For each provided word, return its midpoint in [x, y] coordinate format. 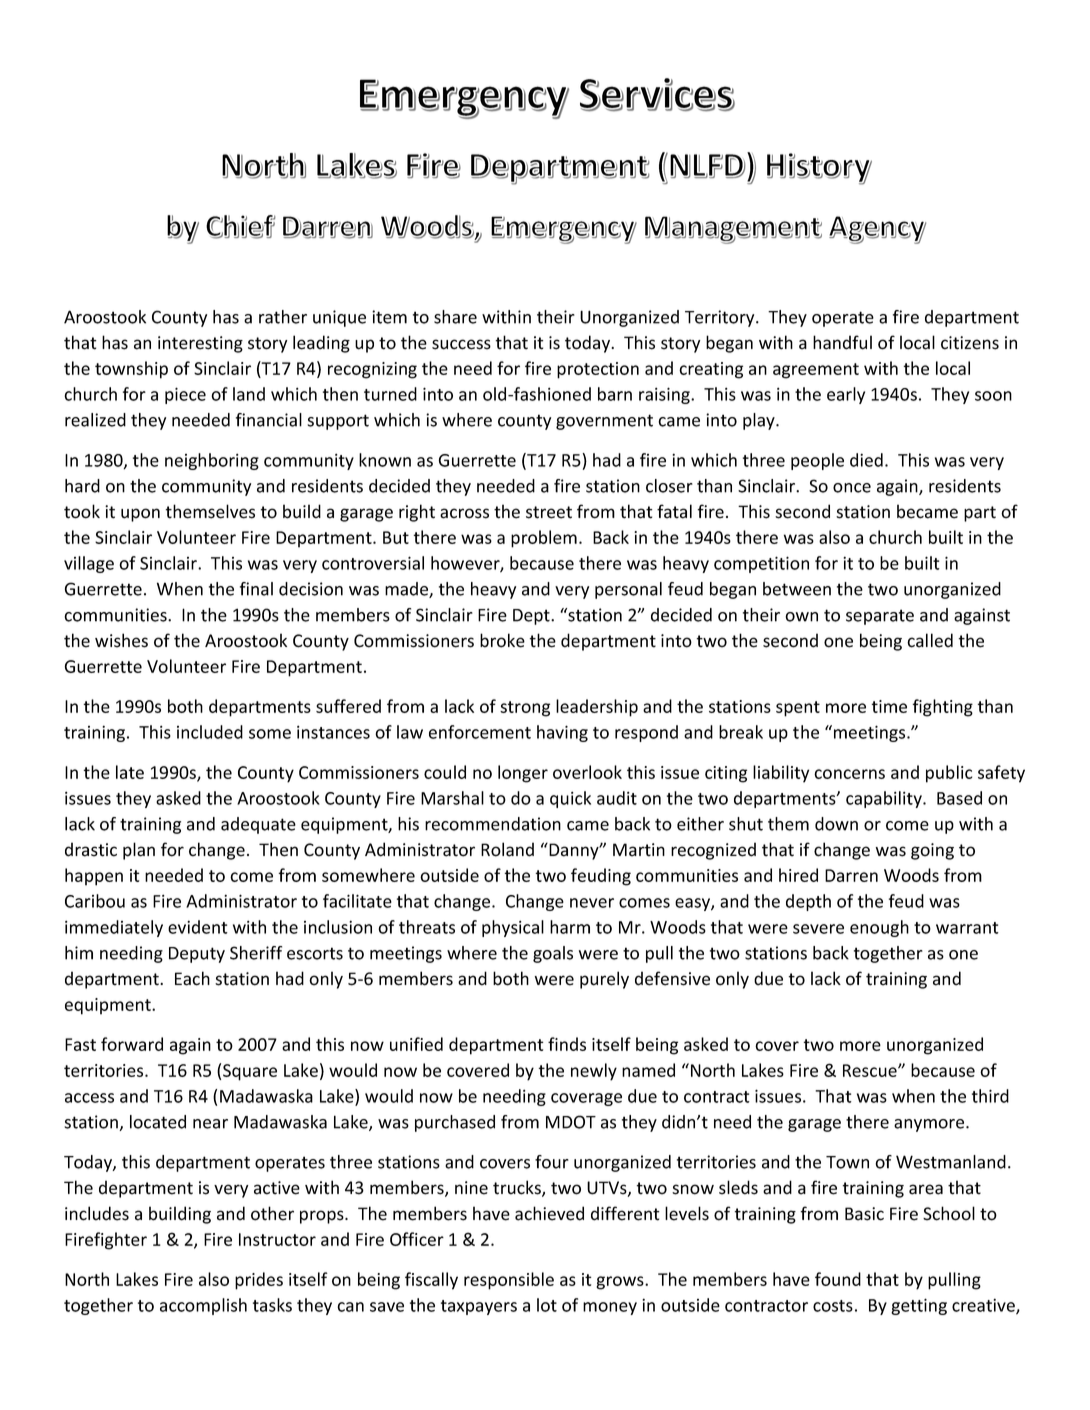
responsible [509, 1281]
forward [132, 1044]
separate [880, 617]
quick [570, 799]
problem [544, 539]
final [256, 589]
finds [567, 1044]
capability [885, 799]
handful [842, 342]
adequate [258, 825]
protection [598, 370]
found [838, 1279]
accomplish [203, 1306]
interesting [200, 344]
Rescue [871, 1070]
